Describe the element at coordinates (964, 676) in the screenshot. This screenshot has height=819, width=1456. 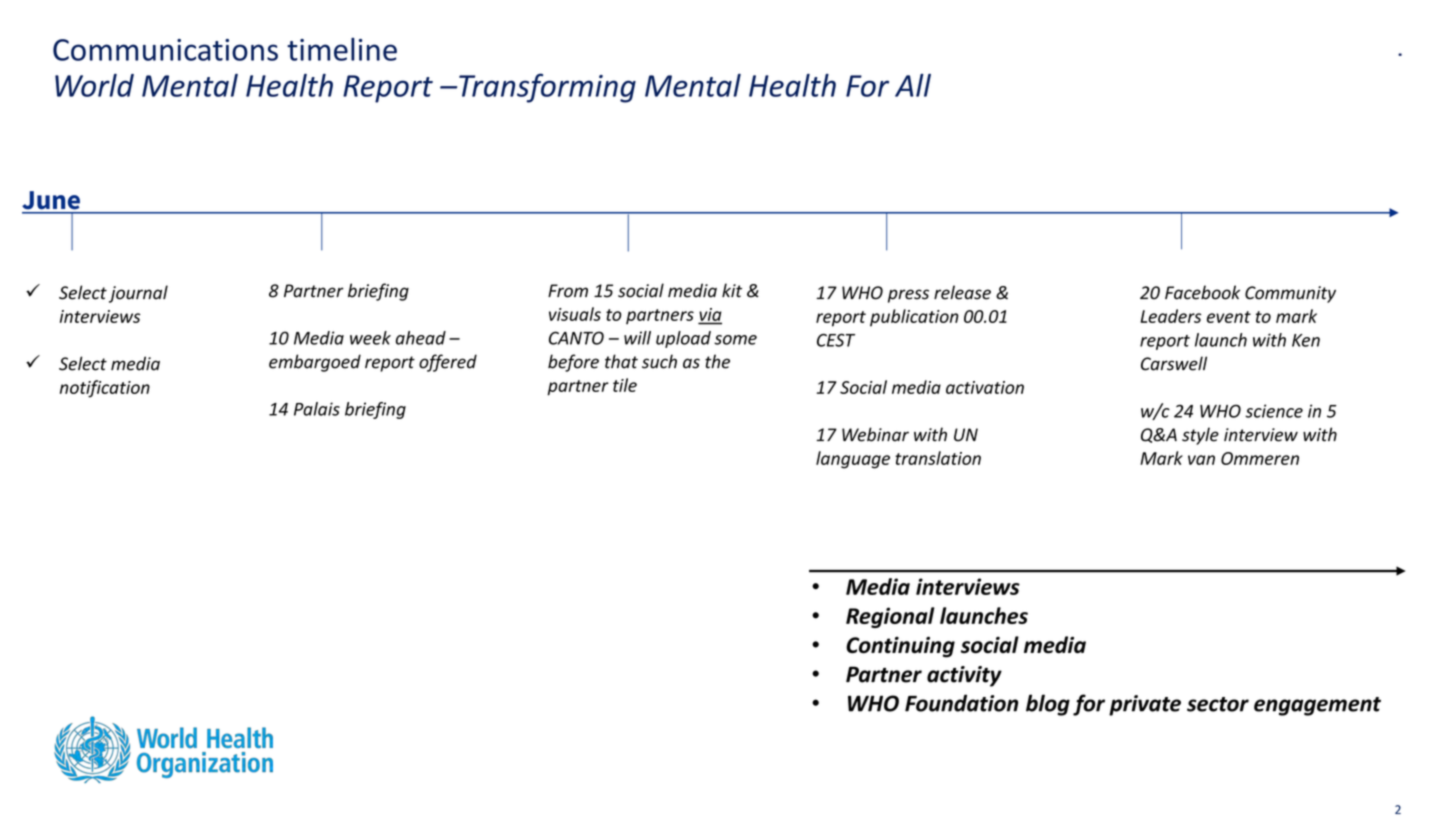
I see `activity` at that location.
